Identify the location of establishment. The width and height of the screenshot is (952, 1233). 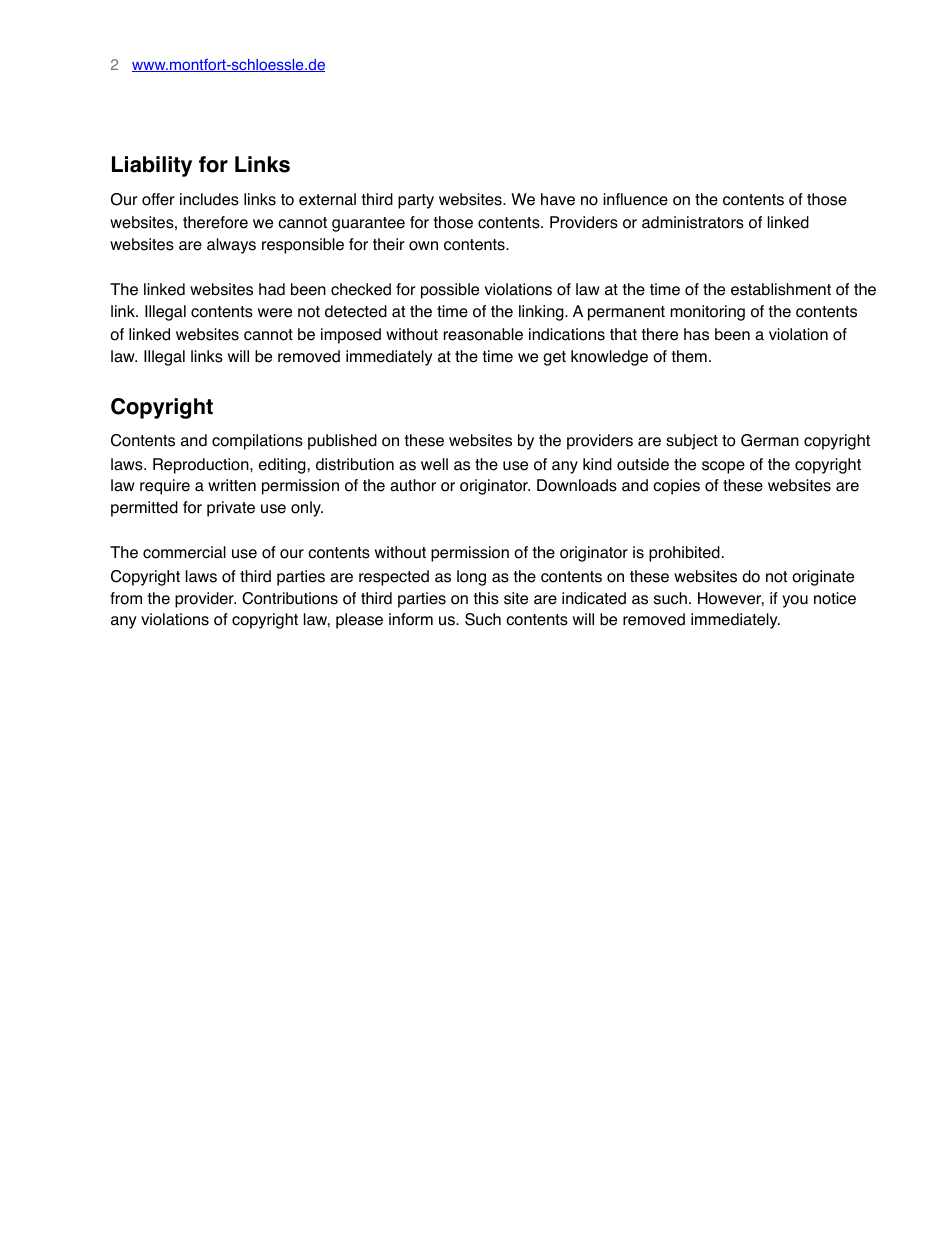
(781, 289).
